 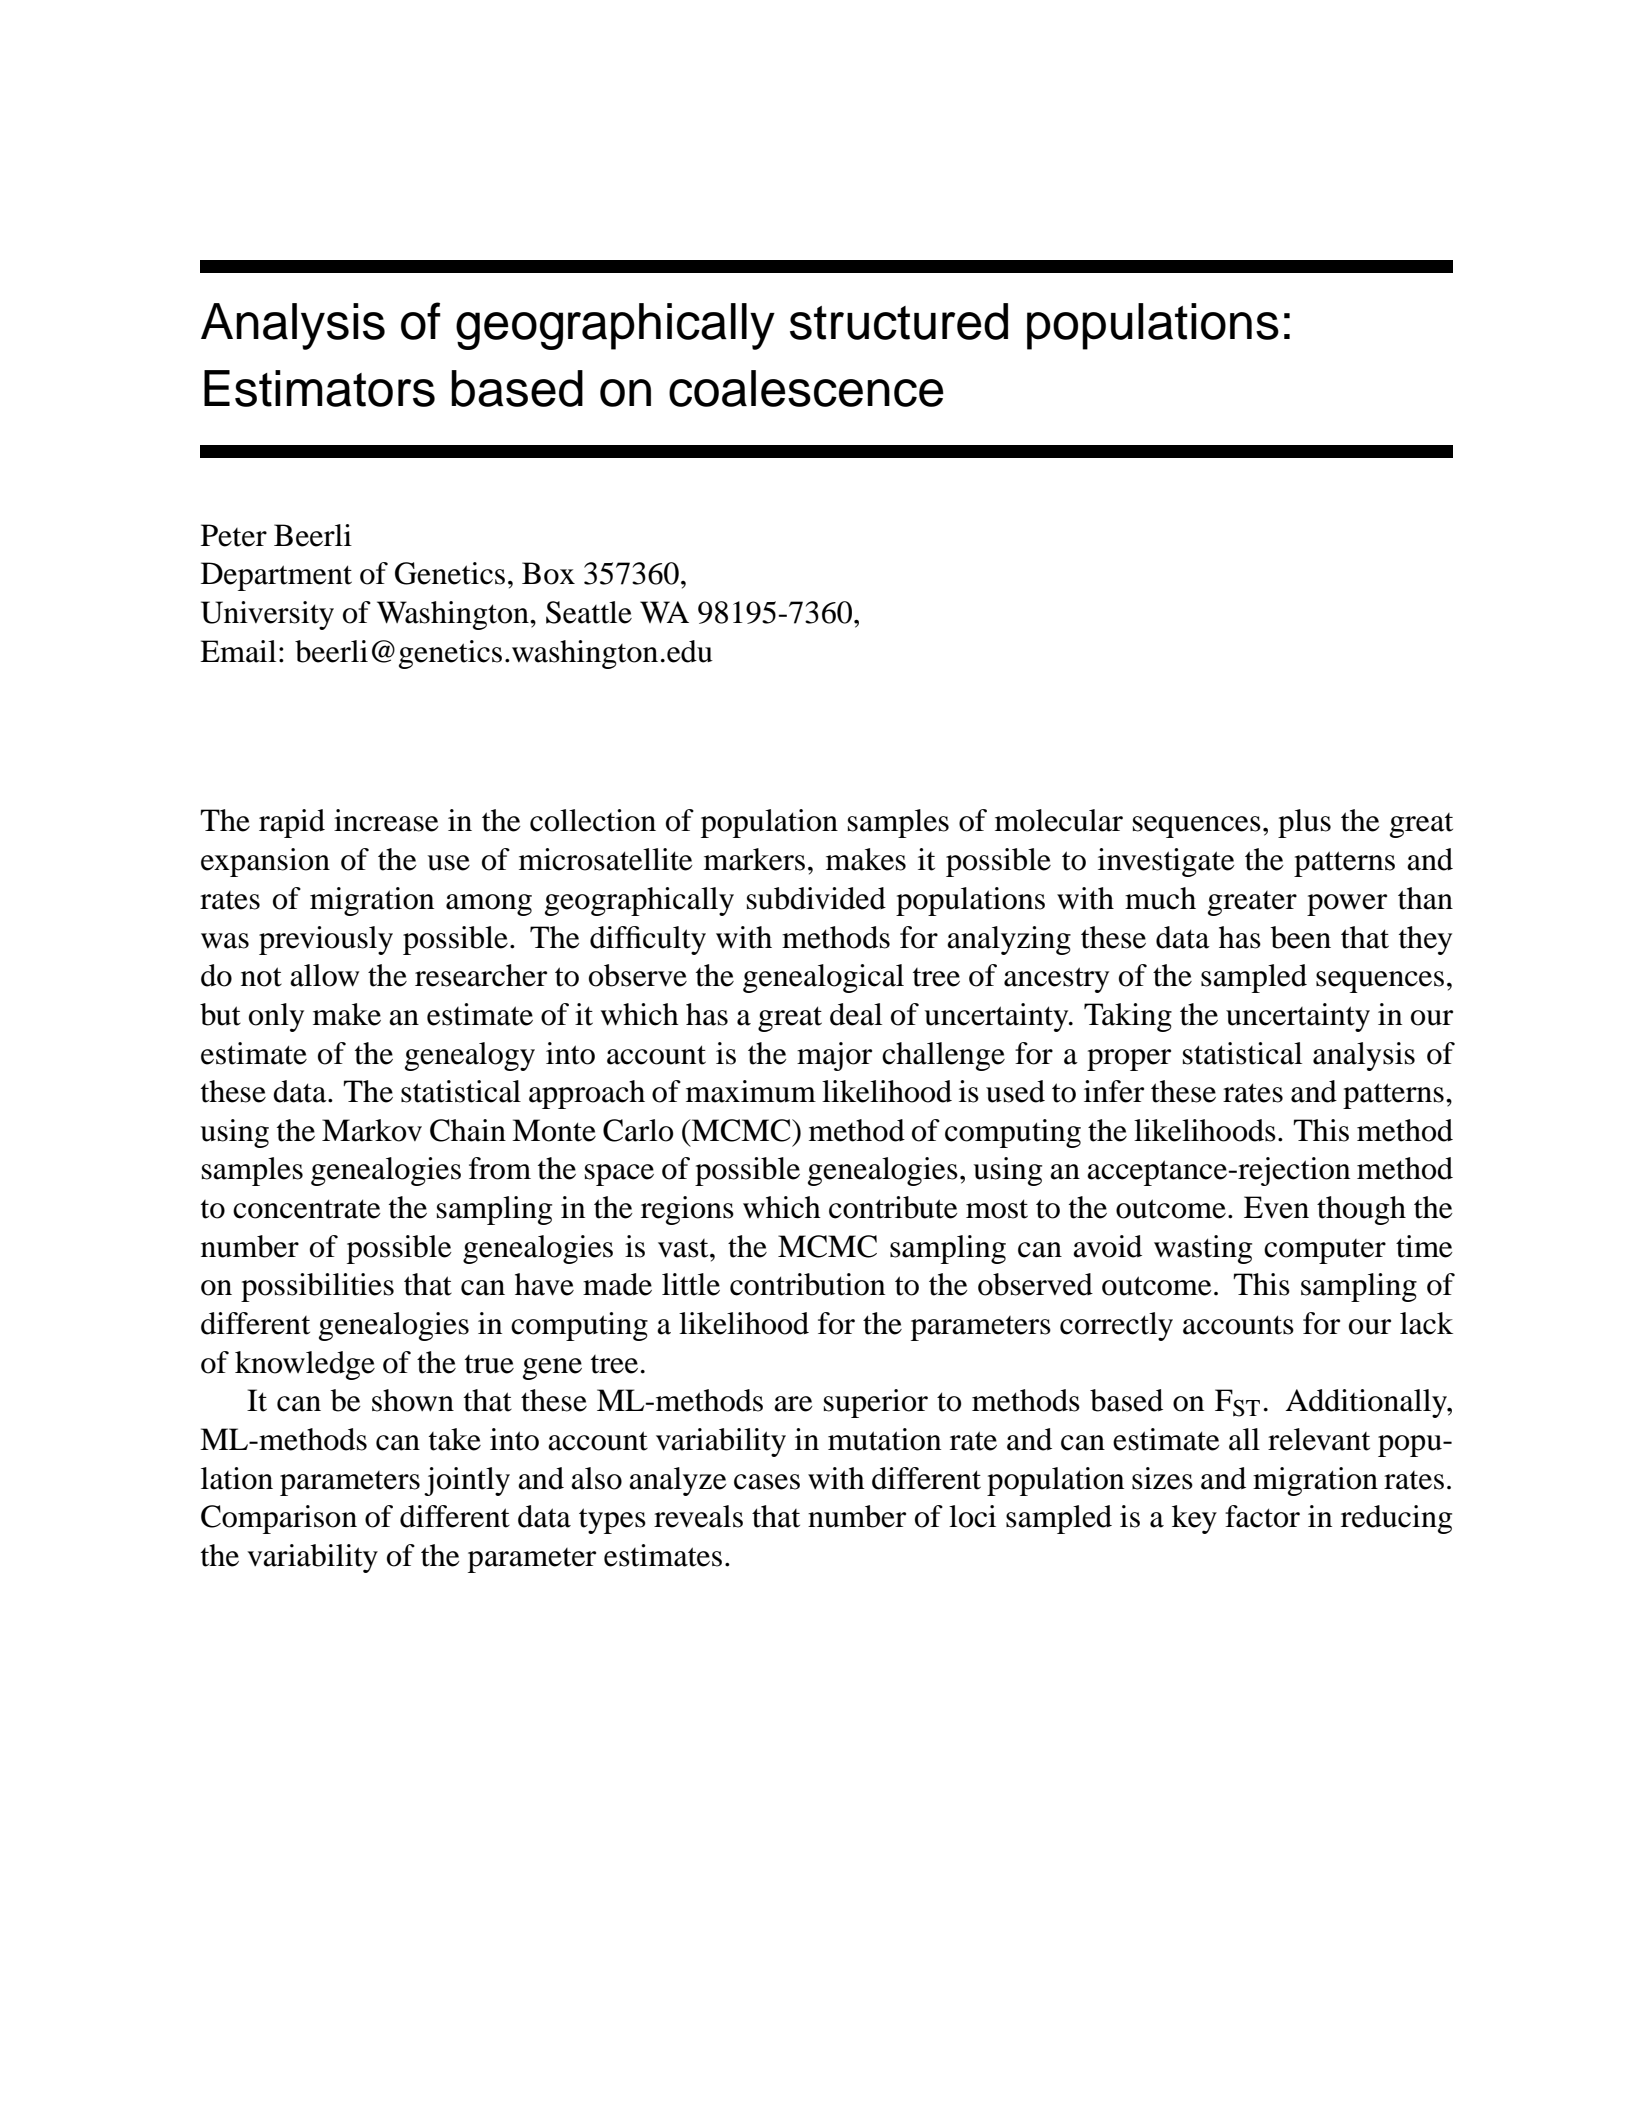 What do you see at coordinates (899, 321) in the screenshot?
I see `structured` at bounding box center [899, 321].
